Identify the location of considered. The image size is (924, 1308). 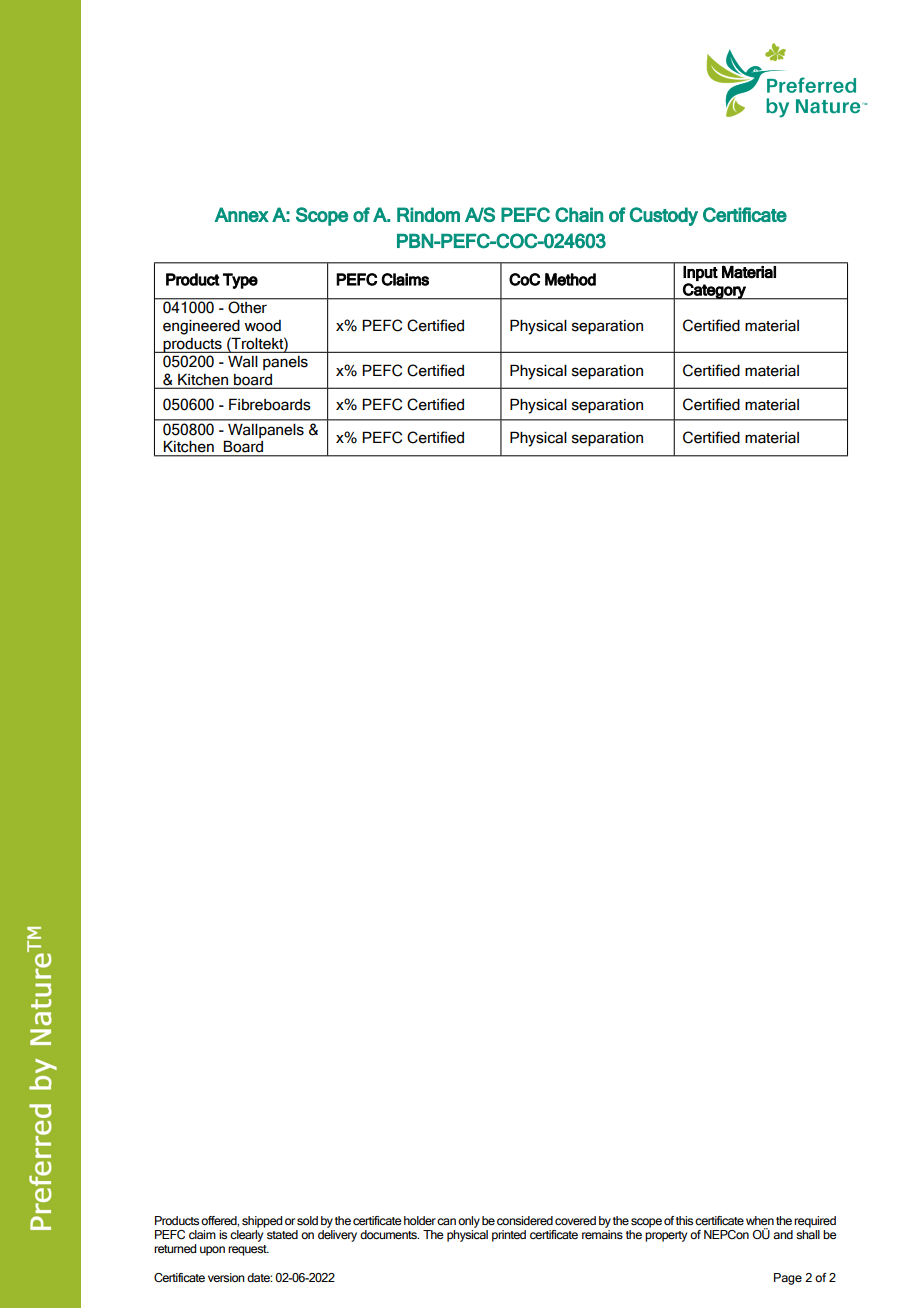
(525, 1221).
